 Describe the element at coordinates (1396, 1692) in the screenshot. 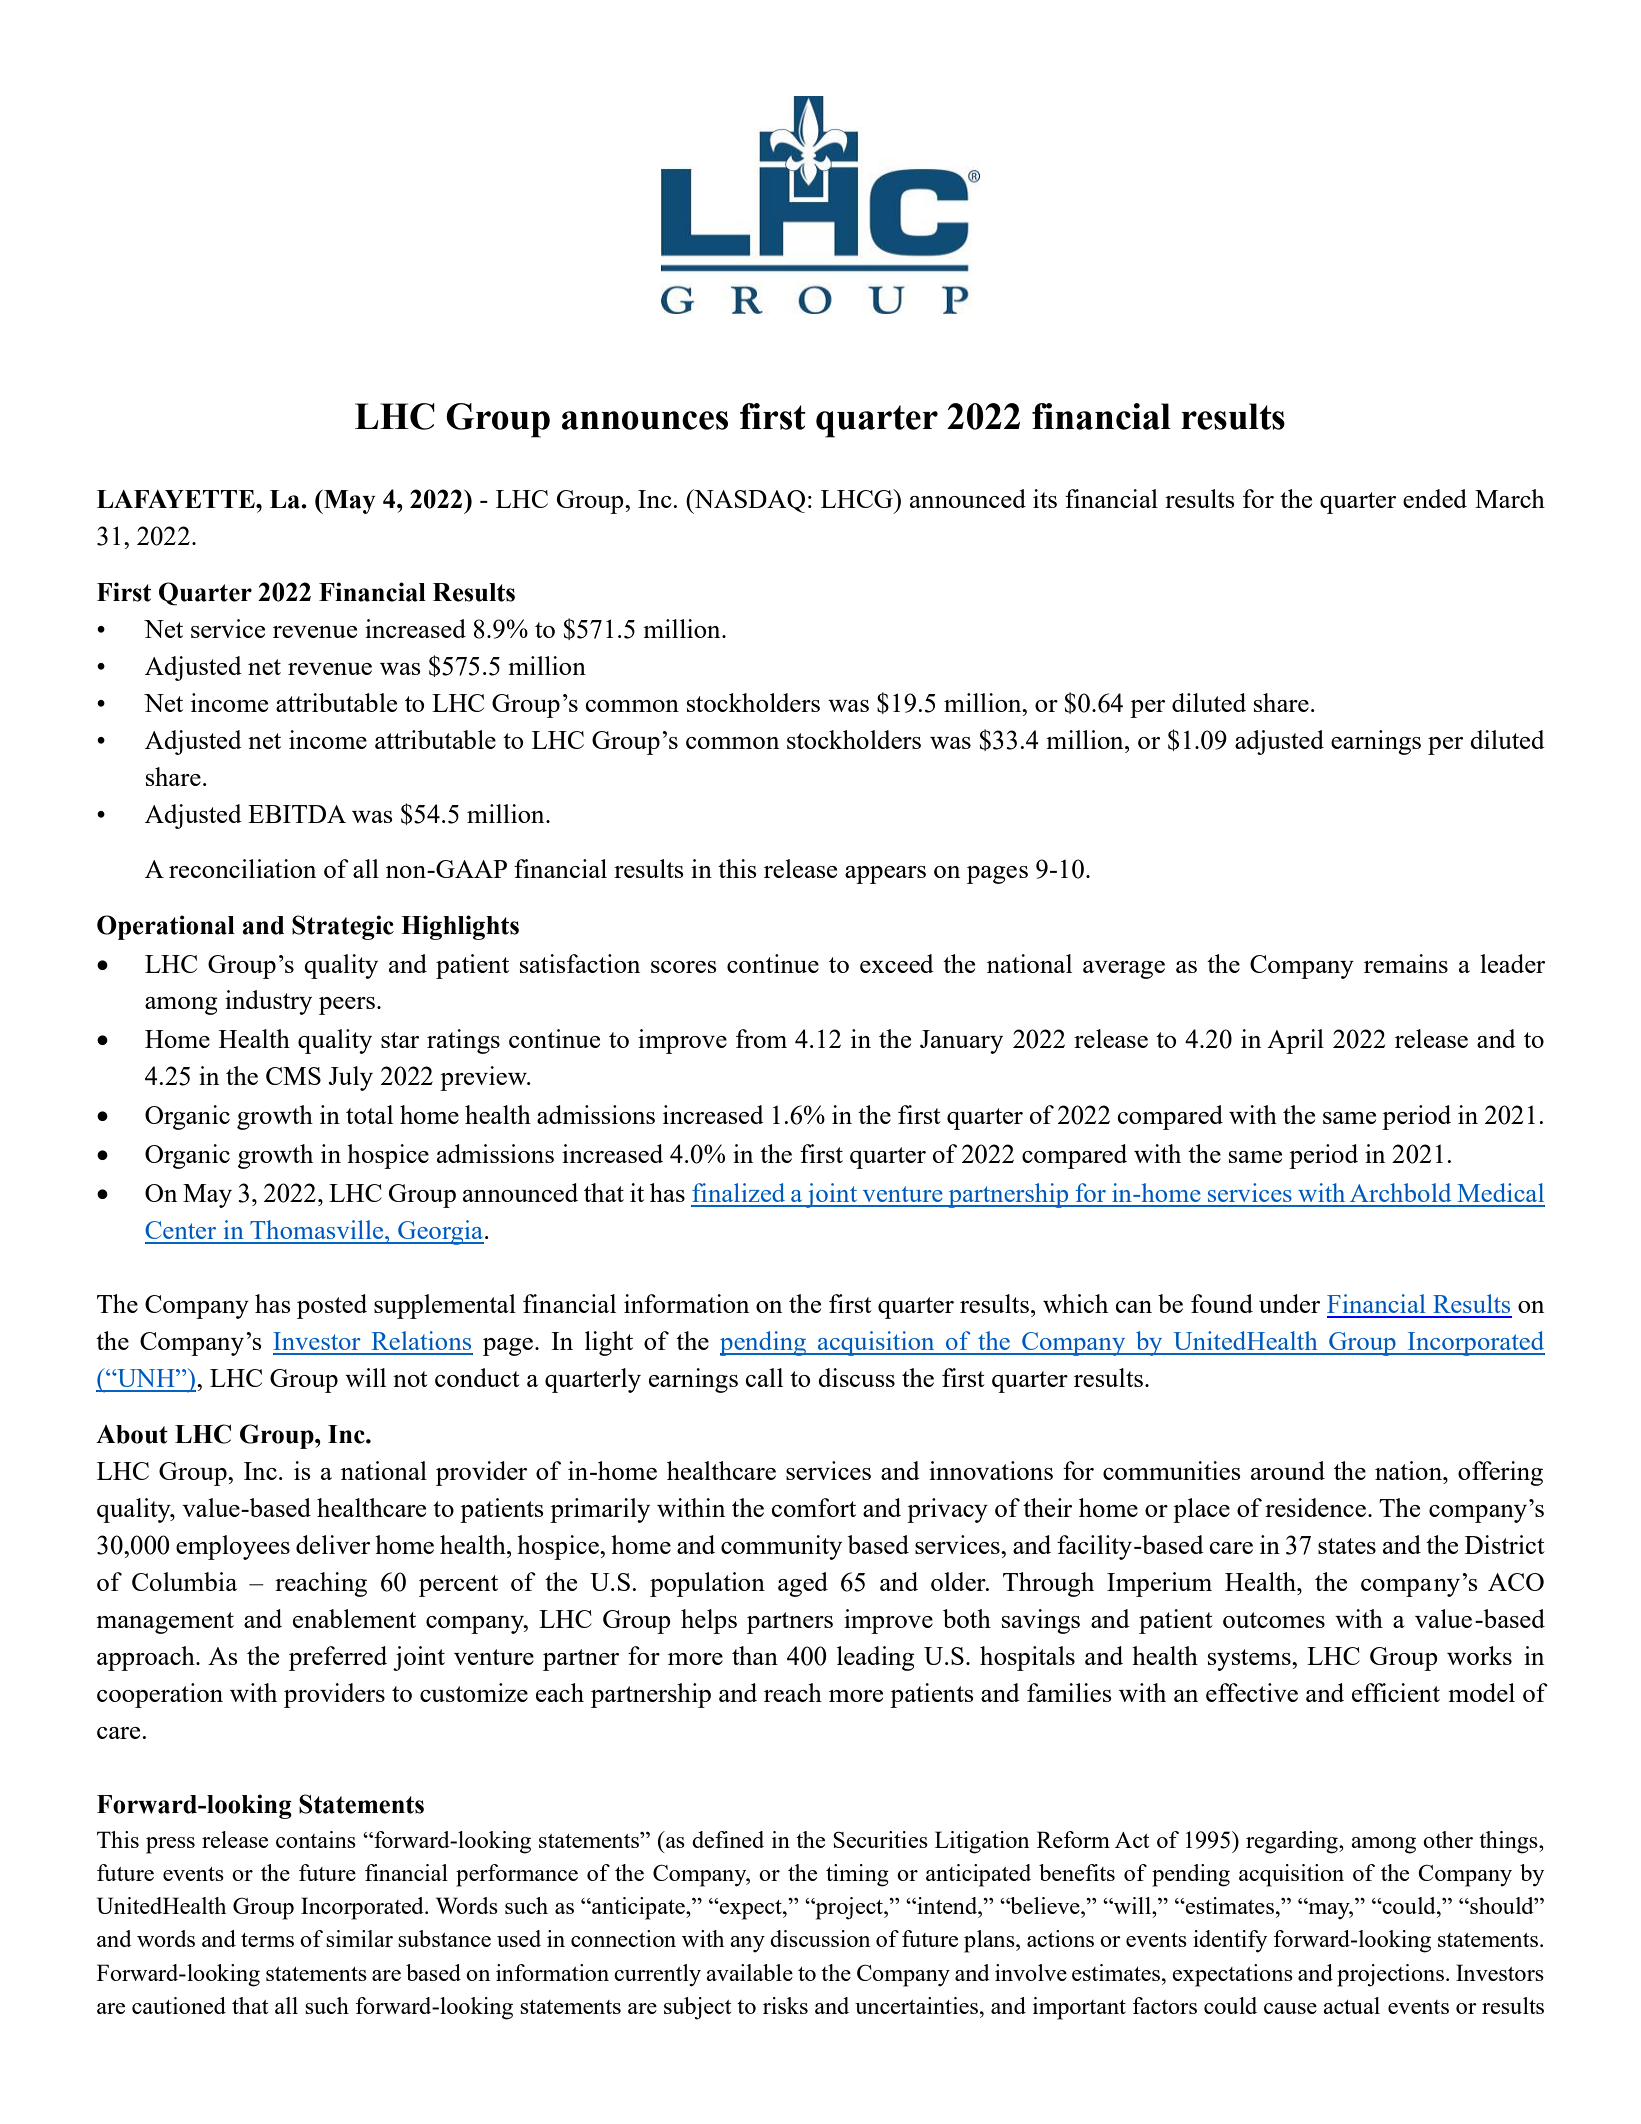

I see `efficient` at that location.
